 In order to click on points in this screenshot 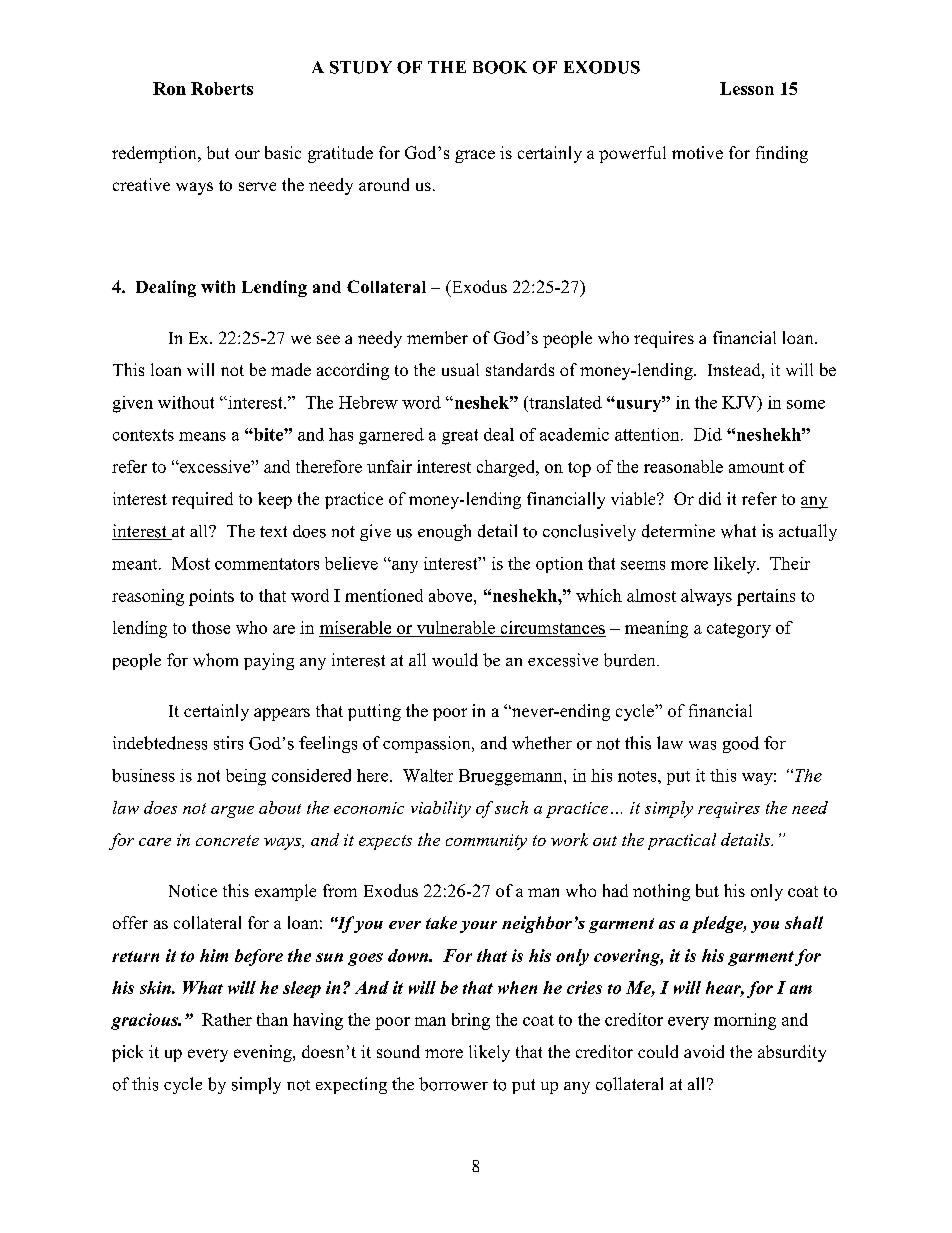, I will do `click(211, 597)`.
